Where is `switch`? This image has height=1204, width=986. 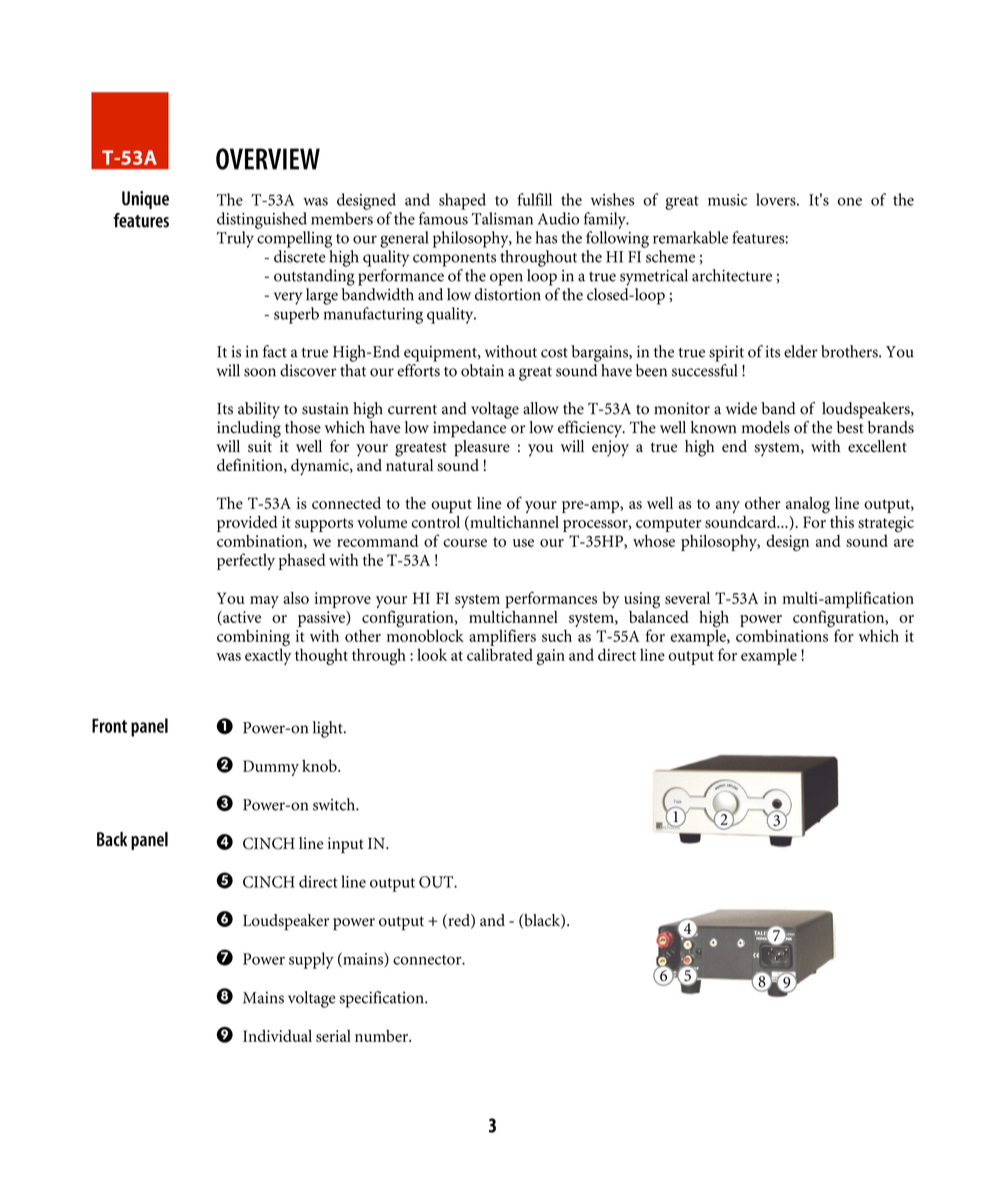 switch is located at coordinates (335, 804).
